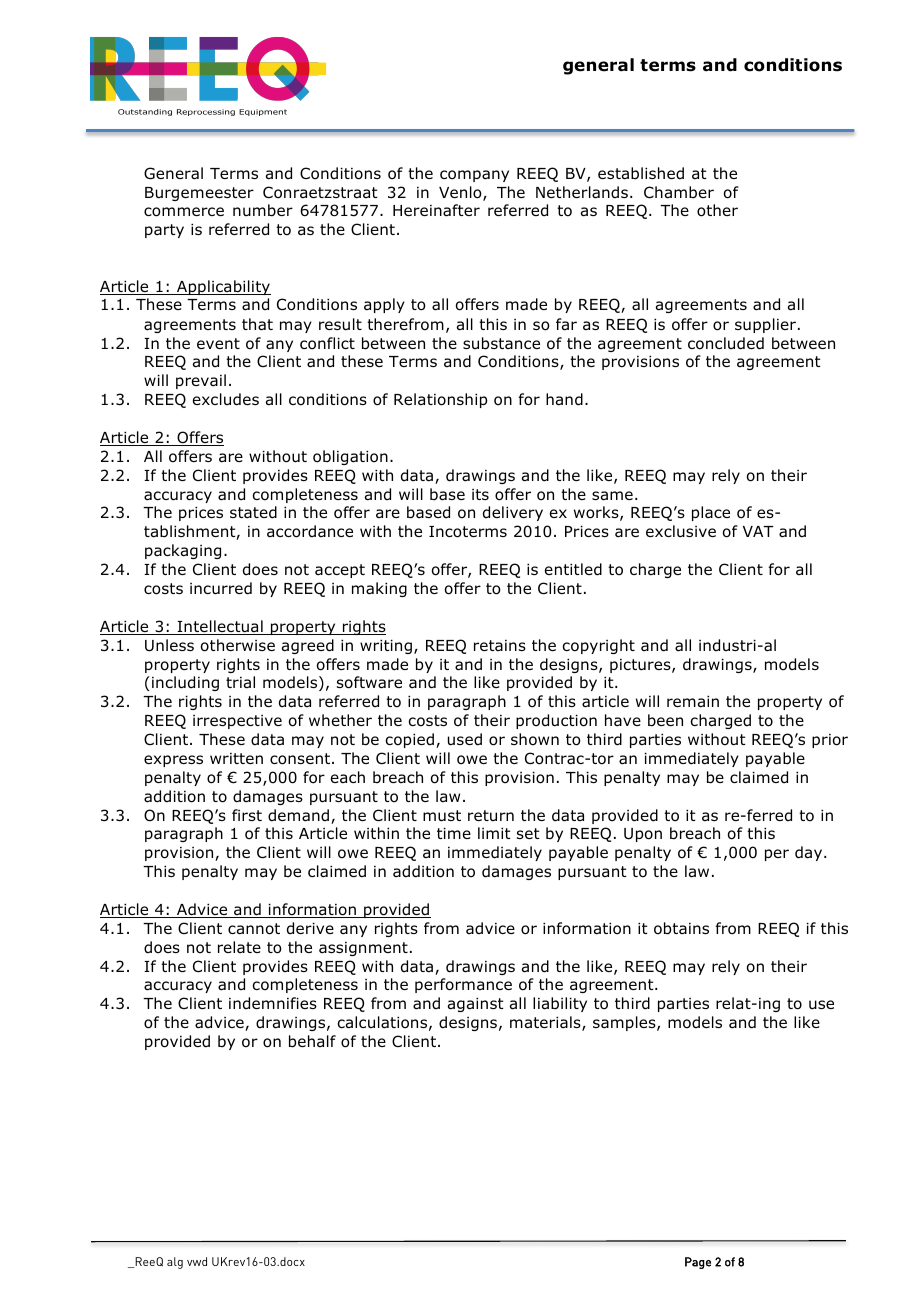  What do you see at coordinates (474, 176) in the screenshot?
I see `company` at bounding box center [474, 176].
